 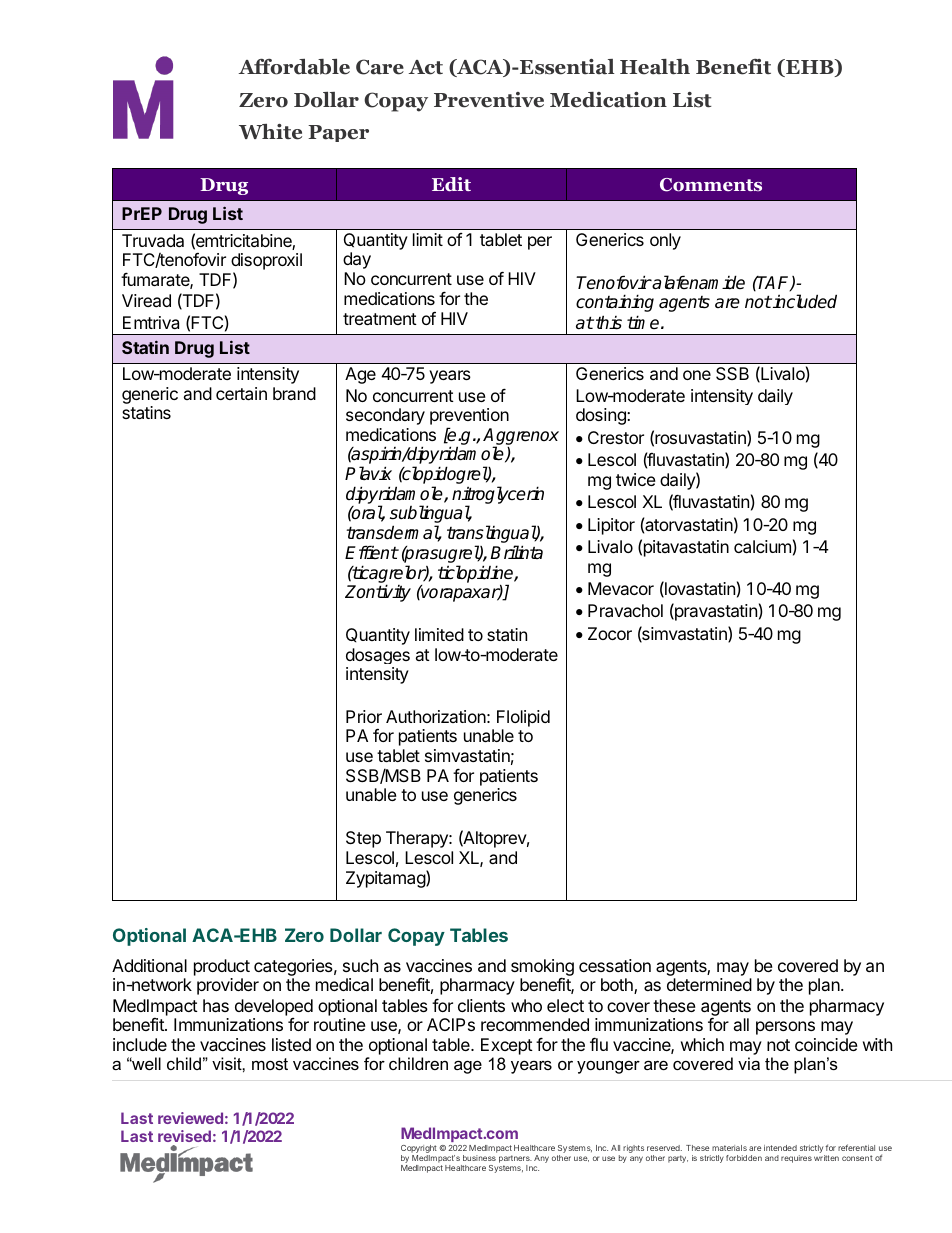 I want to click on Preventive, so click(x=489, y=100).
